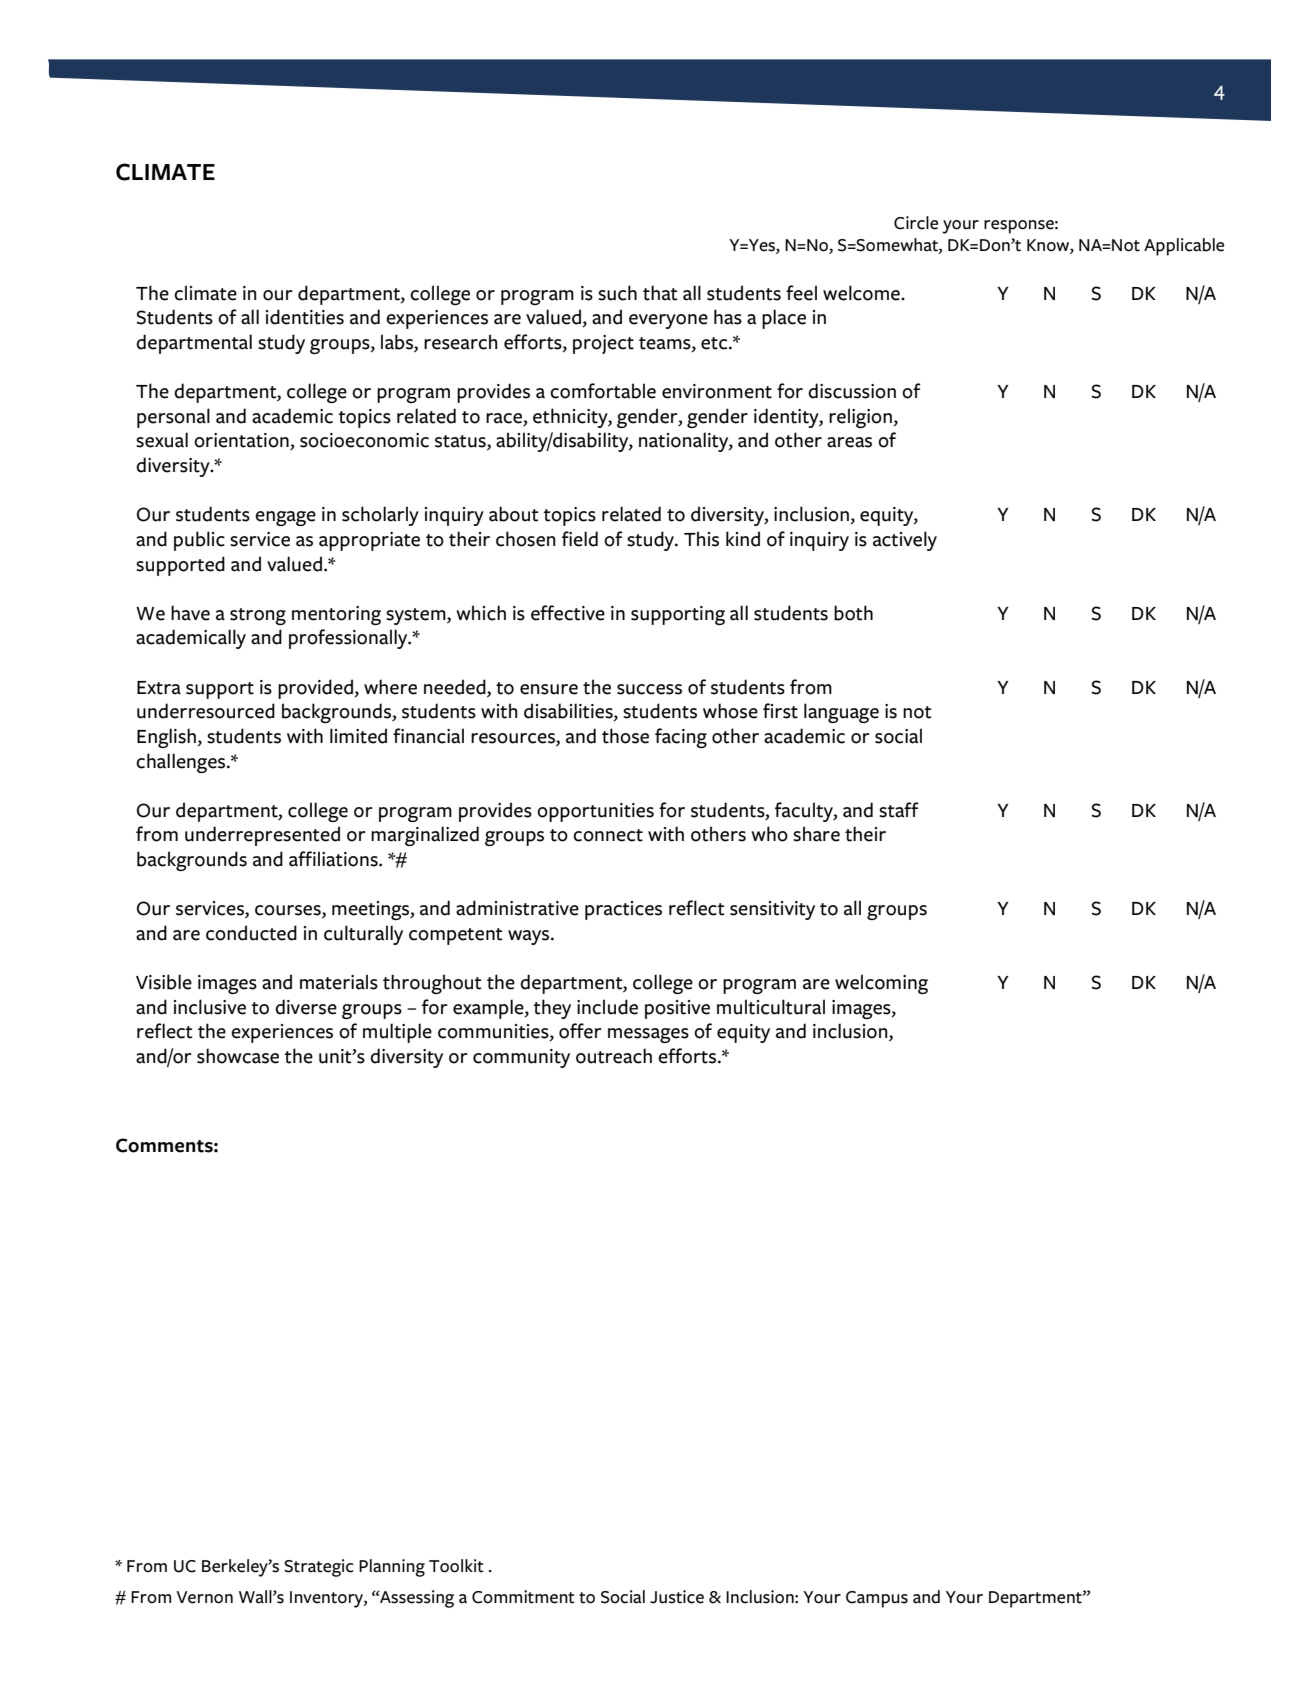 The width and height of the image is (1301, 1684). I want to click on Vernon, so click(204, 1597).
